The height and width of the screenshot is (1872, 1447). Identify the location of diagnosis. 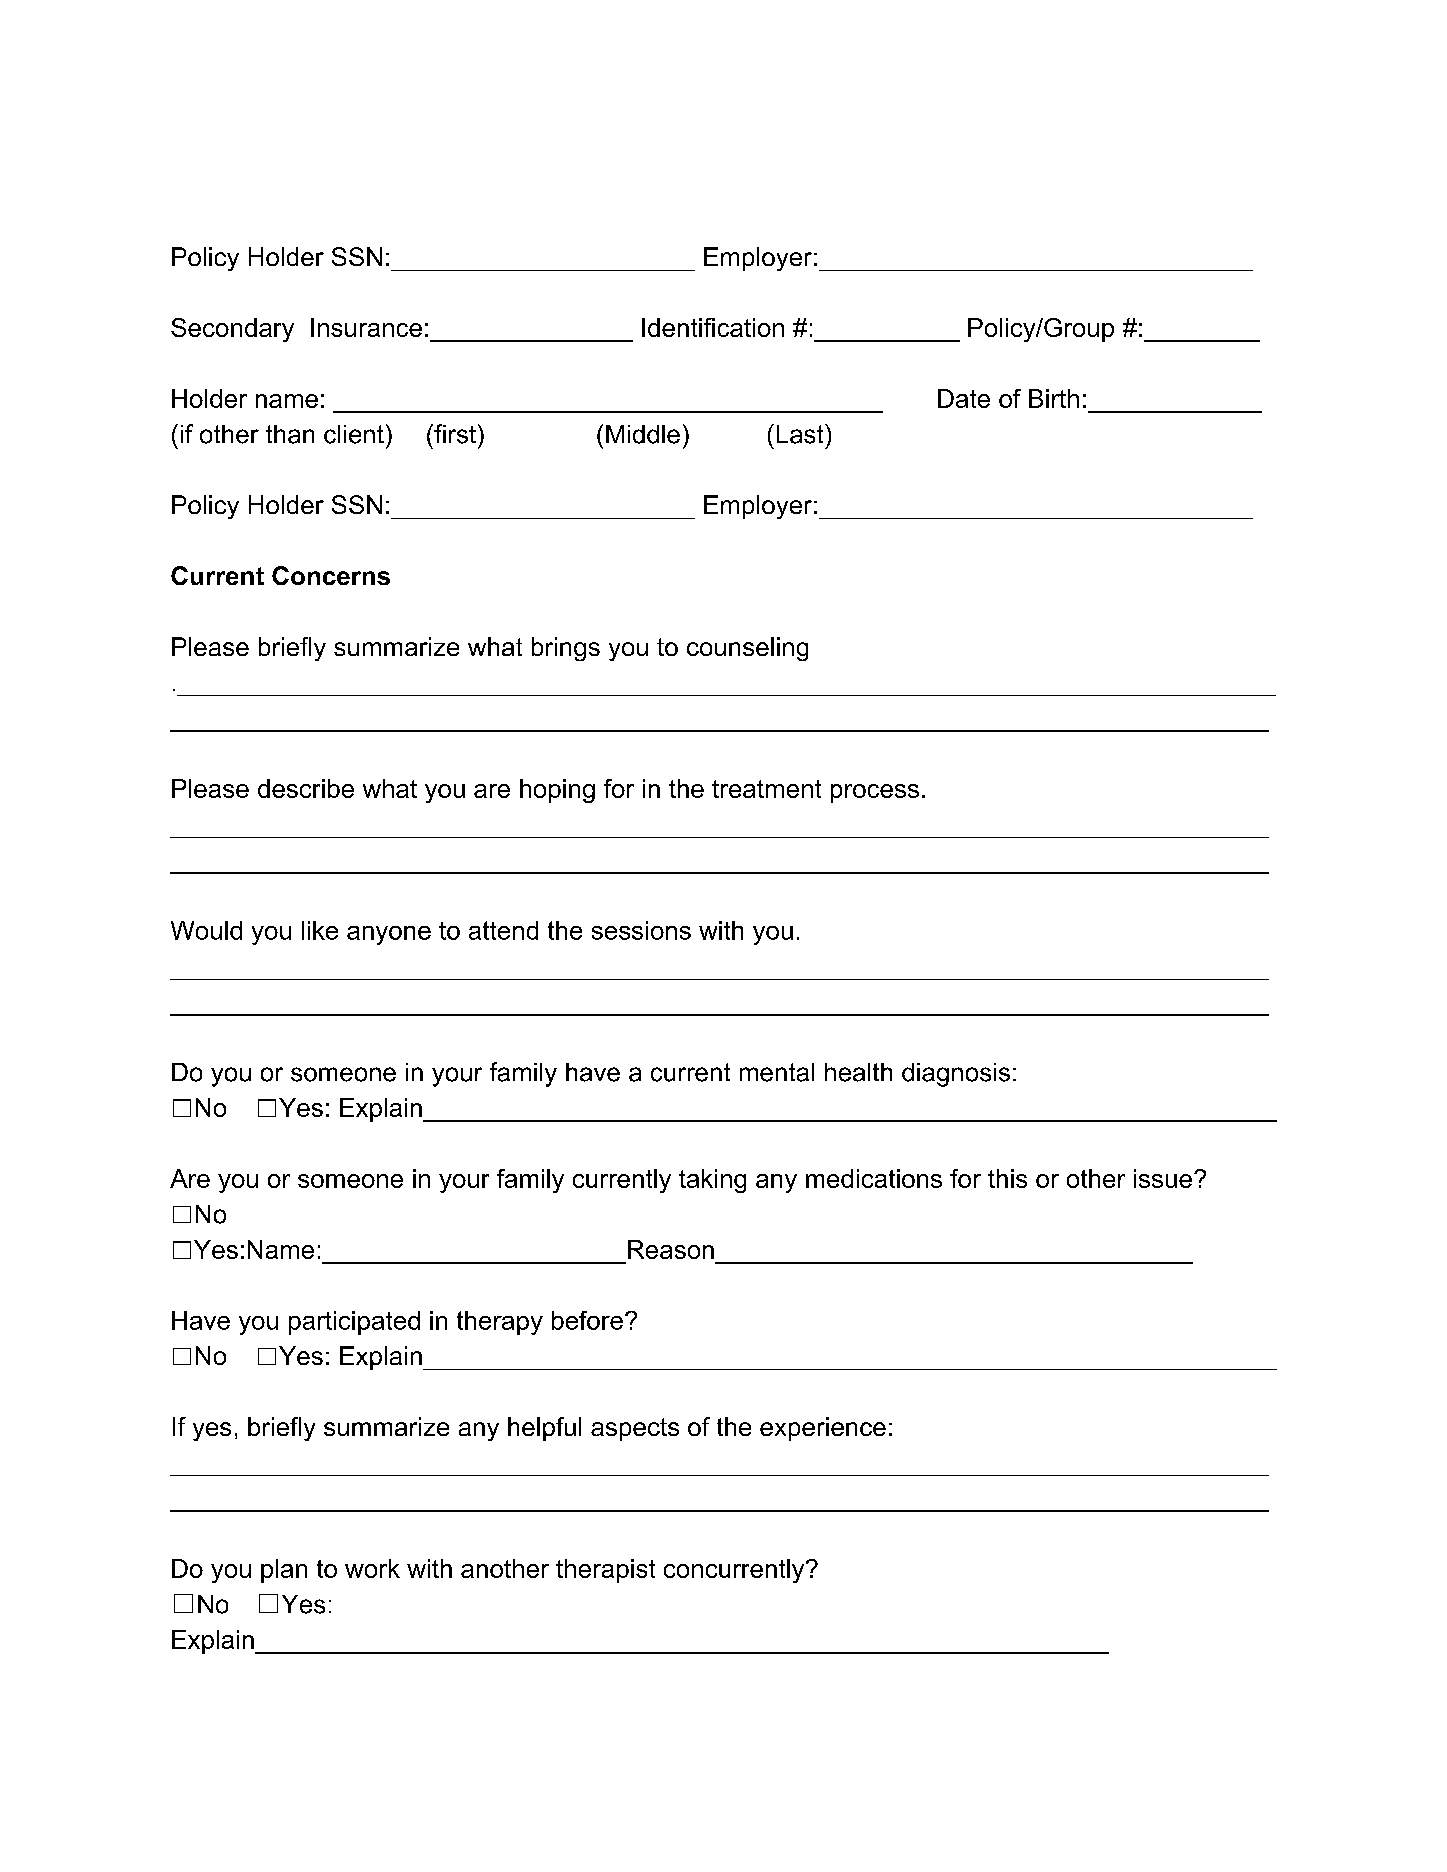
(956, 1075).
